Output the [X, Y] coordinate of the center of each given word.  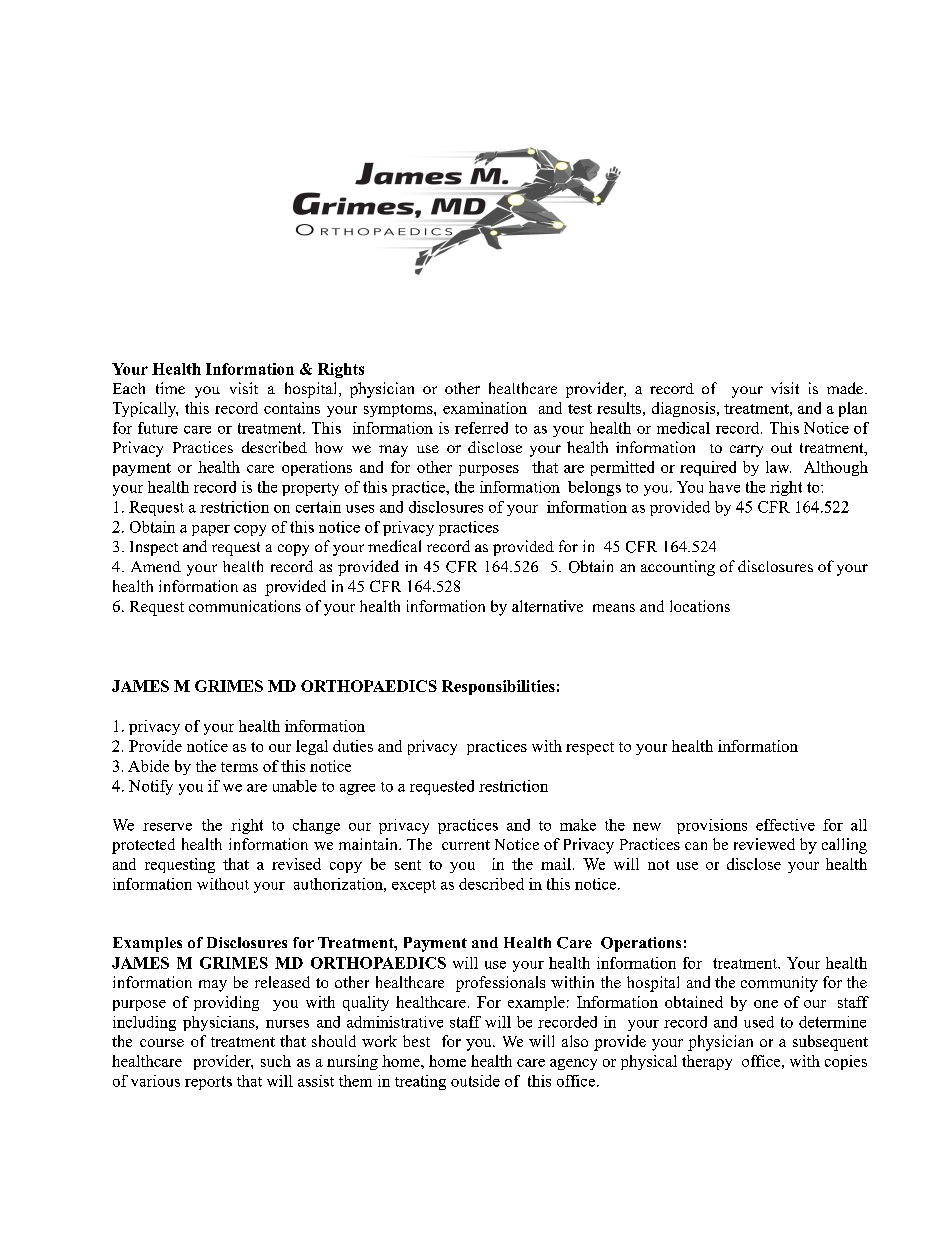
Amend [156, 566]
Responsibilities [498, 687]
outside [475, 1081]
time [170, 388]
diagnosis [685, 409]
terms [239, 767]
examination [485, 408]
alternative [547, 606]
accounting [678, 568]
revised [296, 864]
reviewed [764, 844]
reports [208, 1083]
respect [590, 748]
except [414, 886]
